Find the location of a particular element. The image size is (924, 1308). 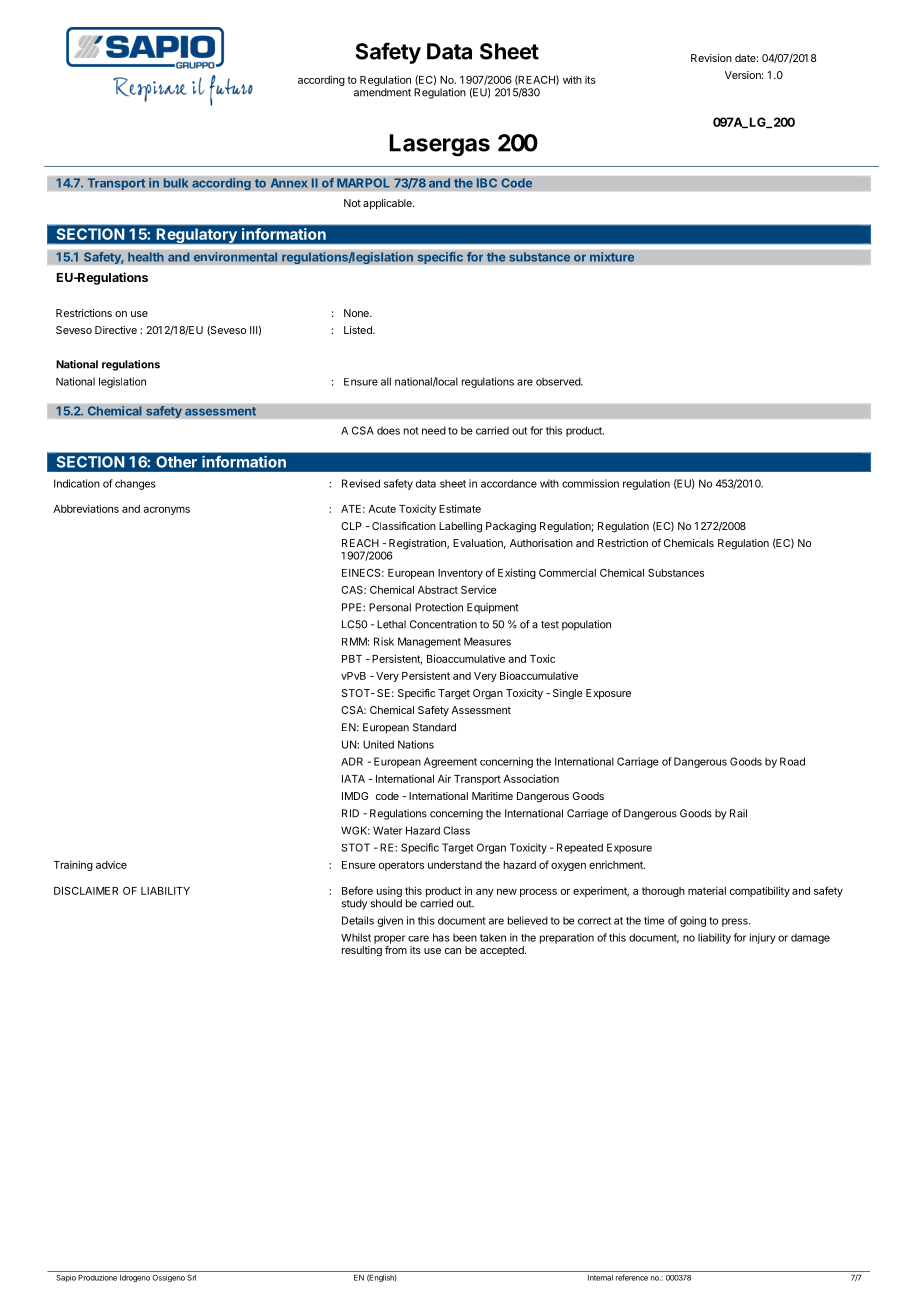

Revision is located at coordinates (711, 58).
